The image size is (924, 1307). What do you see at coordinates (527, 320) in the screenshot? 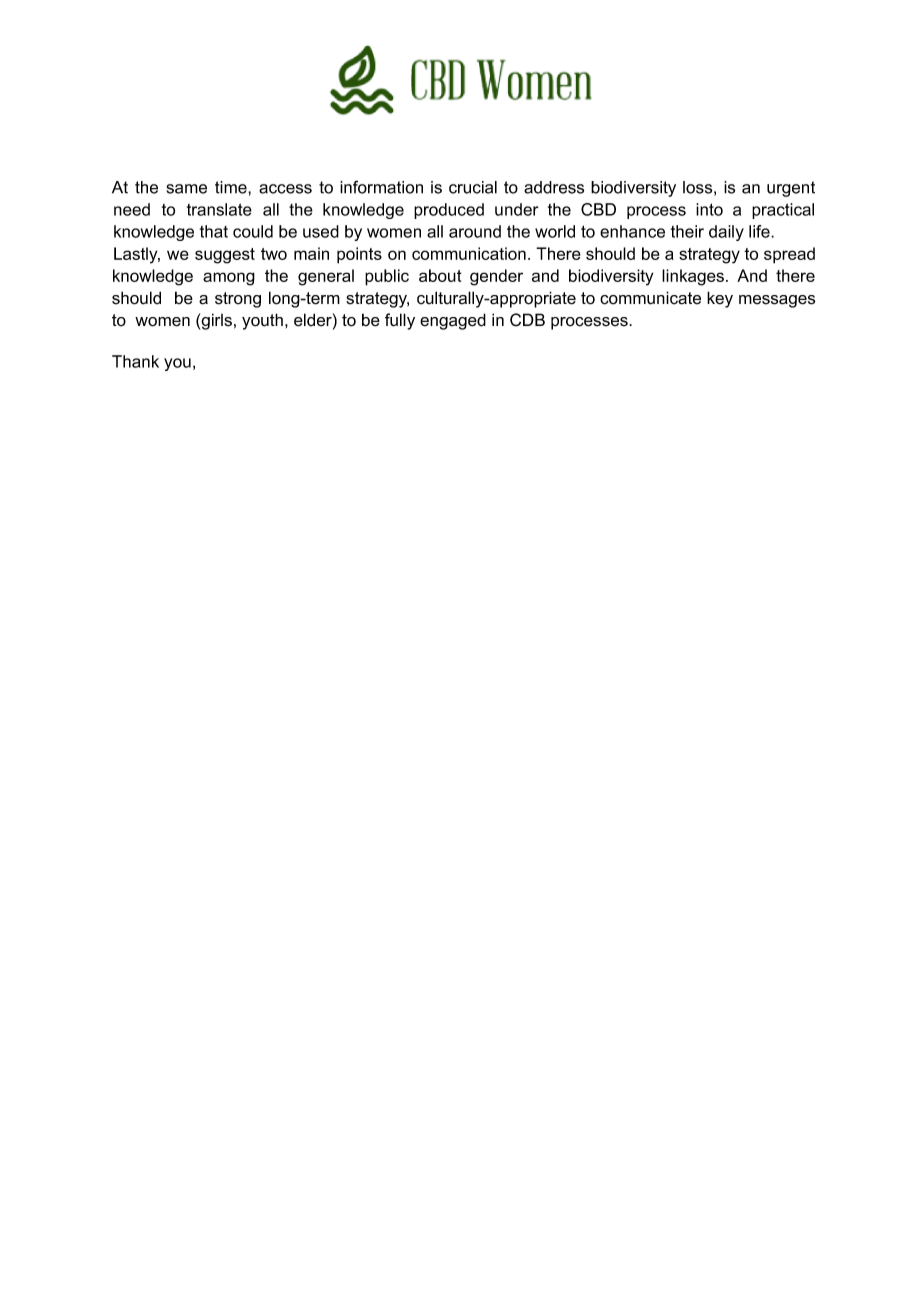
I see `CDB` at bounding box center [527, 320].
